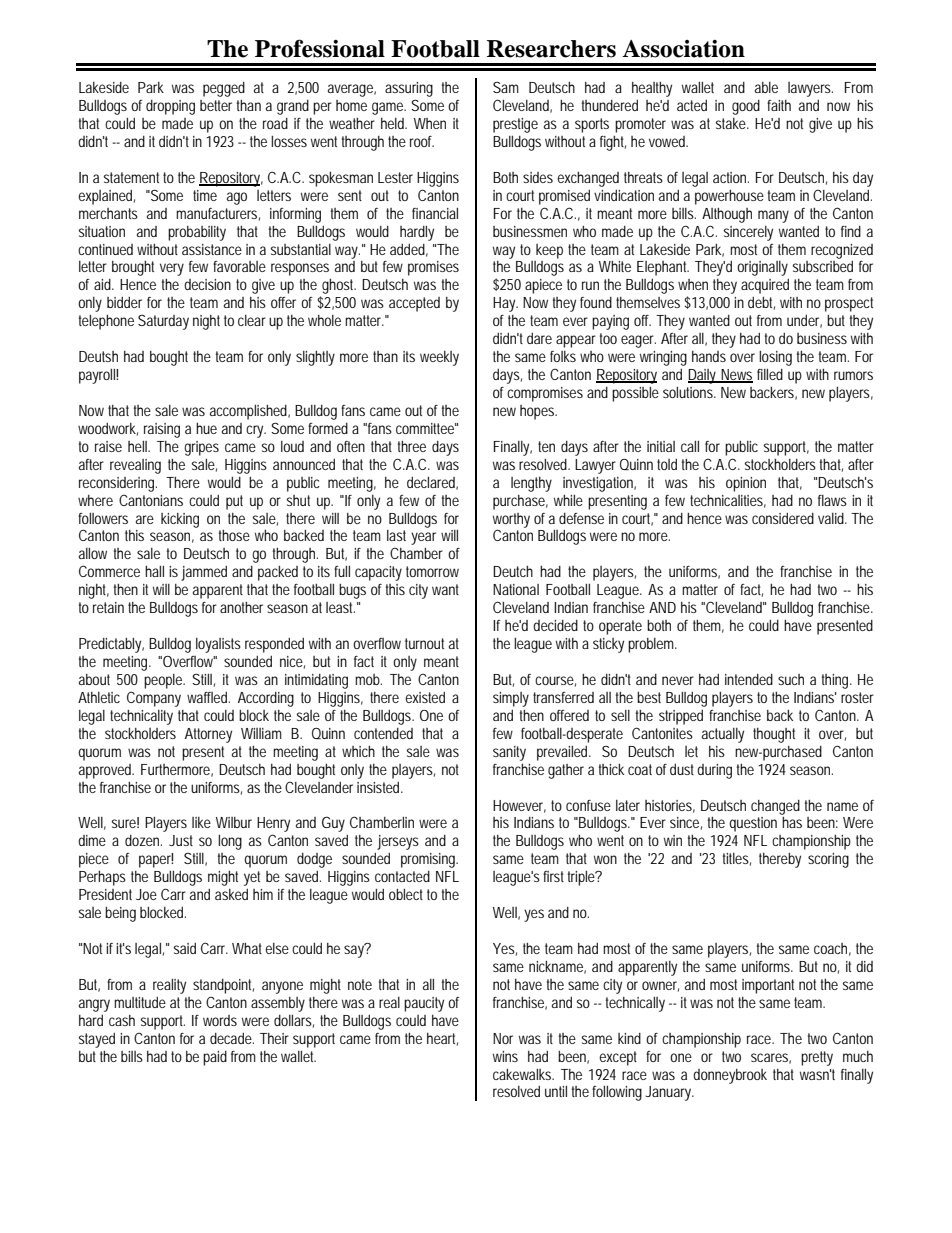  I want to click on wins, so click(505, 1056).
